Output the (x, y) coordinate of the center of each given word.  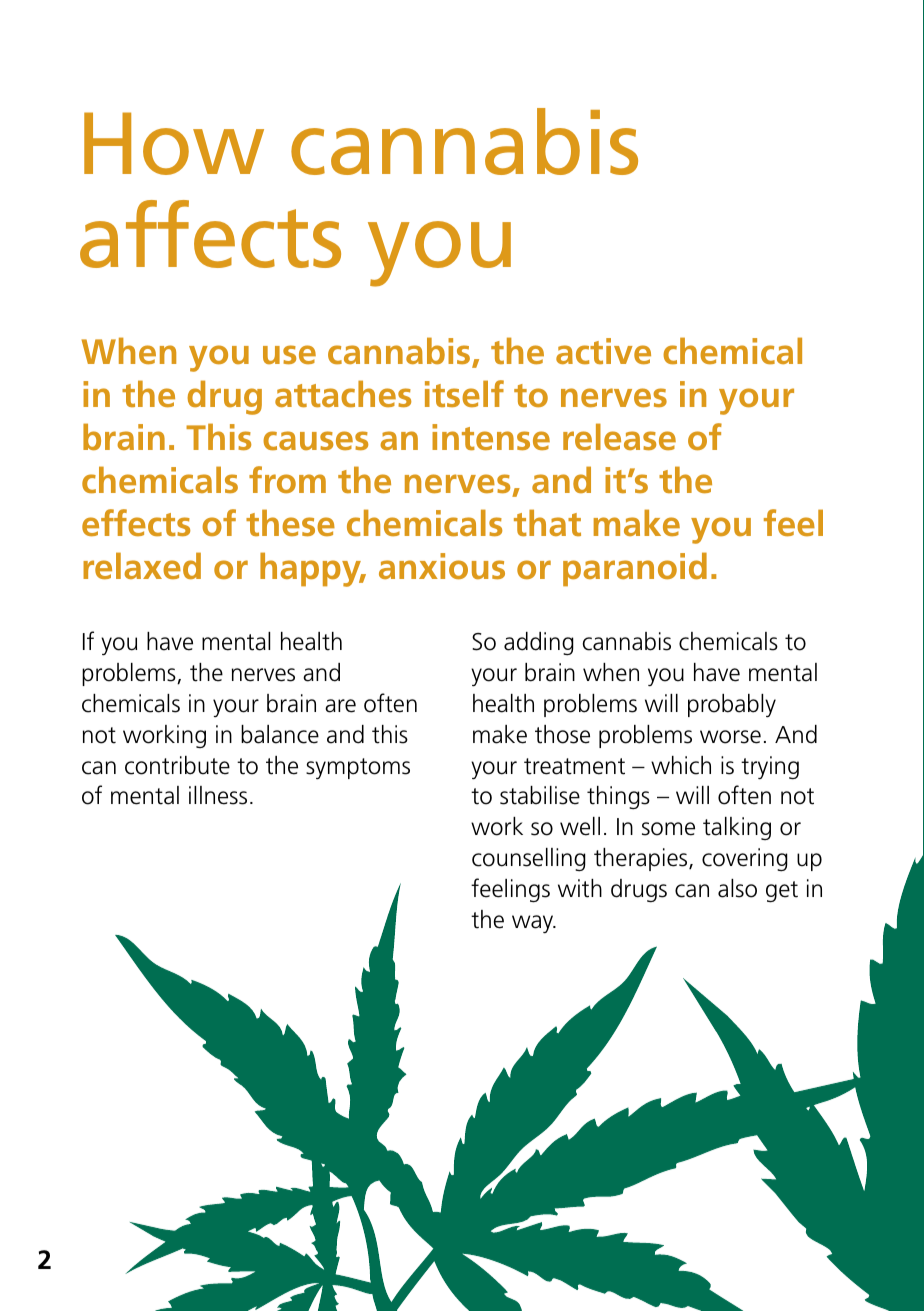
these (290, 523)
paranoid (635, 569)
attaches (343, 394)
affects (210, 234)
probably (732, 706)
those (562, 734)
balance (280, 734)
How (174, 143)
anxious (442, 566)
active (603, 351)
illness (218, 795)
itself (464, 393)
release (619, 437)
